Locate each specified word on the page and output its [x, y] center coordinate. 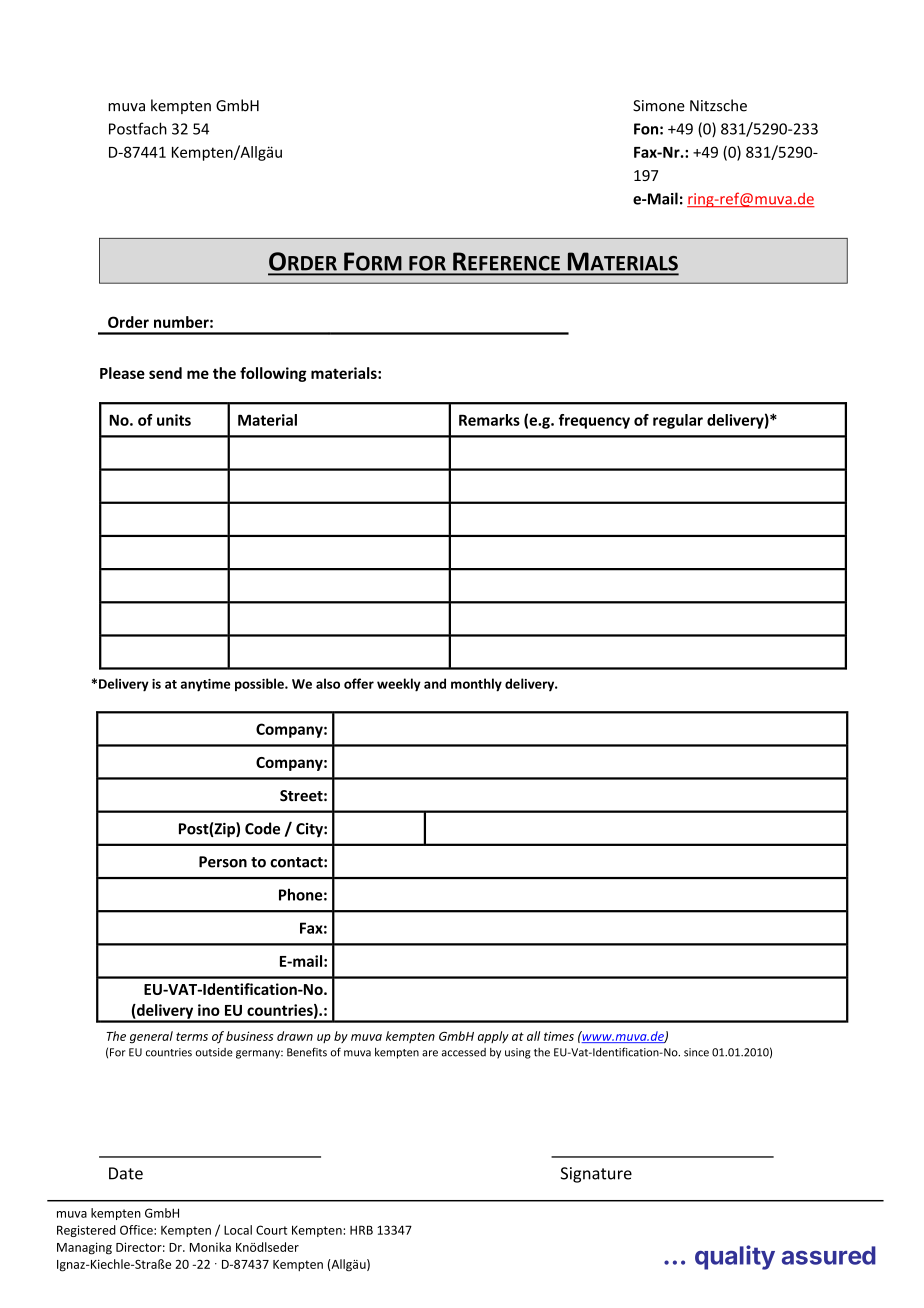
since [696, 1052]
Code [262, 828]
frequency [594, 421]
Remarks [489, 420]
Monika [210, 1247]
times [559, 1036]
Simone [659, 106]
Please [122, 373]
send [165, 373]
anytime [205, 685]
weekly [399, 685]
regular [678, 421]
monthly [476, 685]
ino [209, 1010]
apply [493, 1037]
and [435, 683]
